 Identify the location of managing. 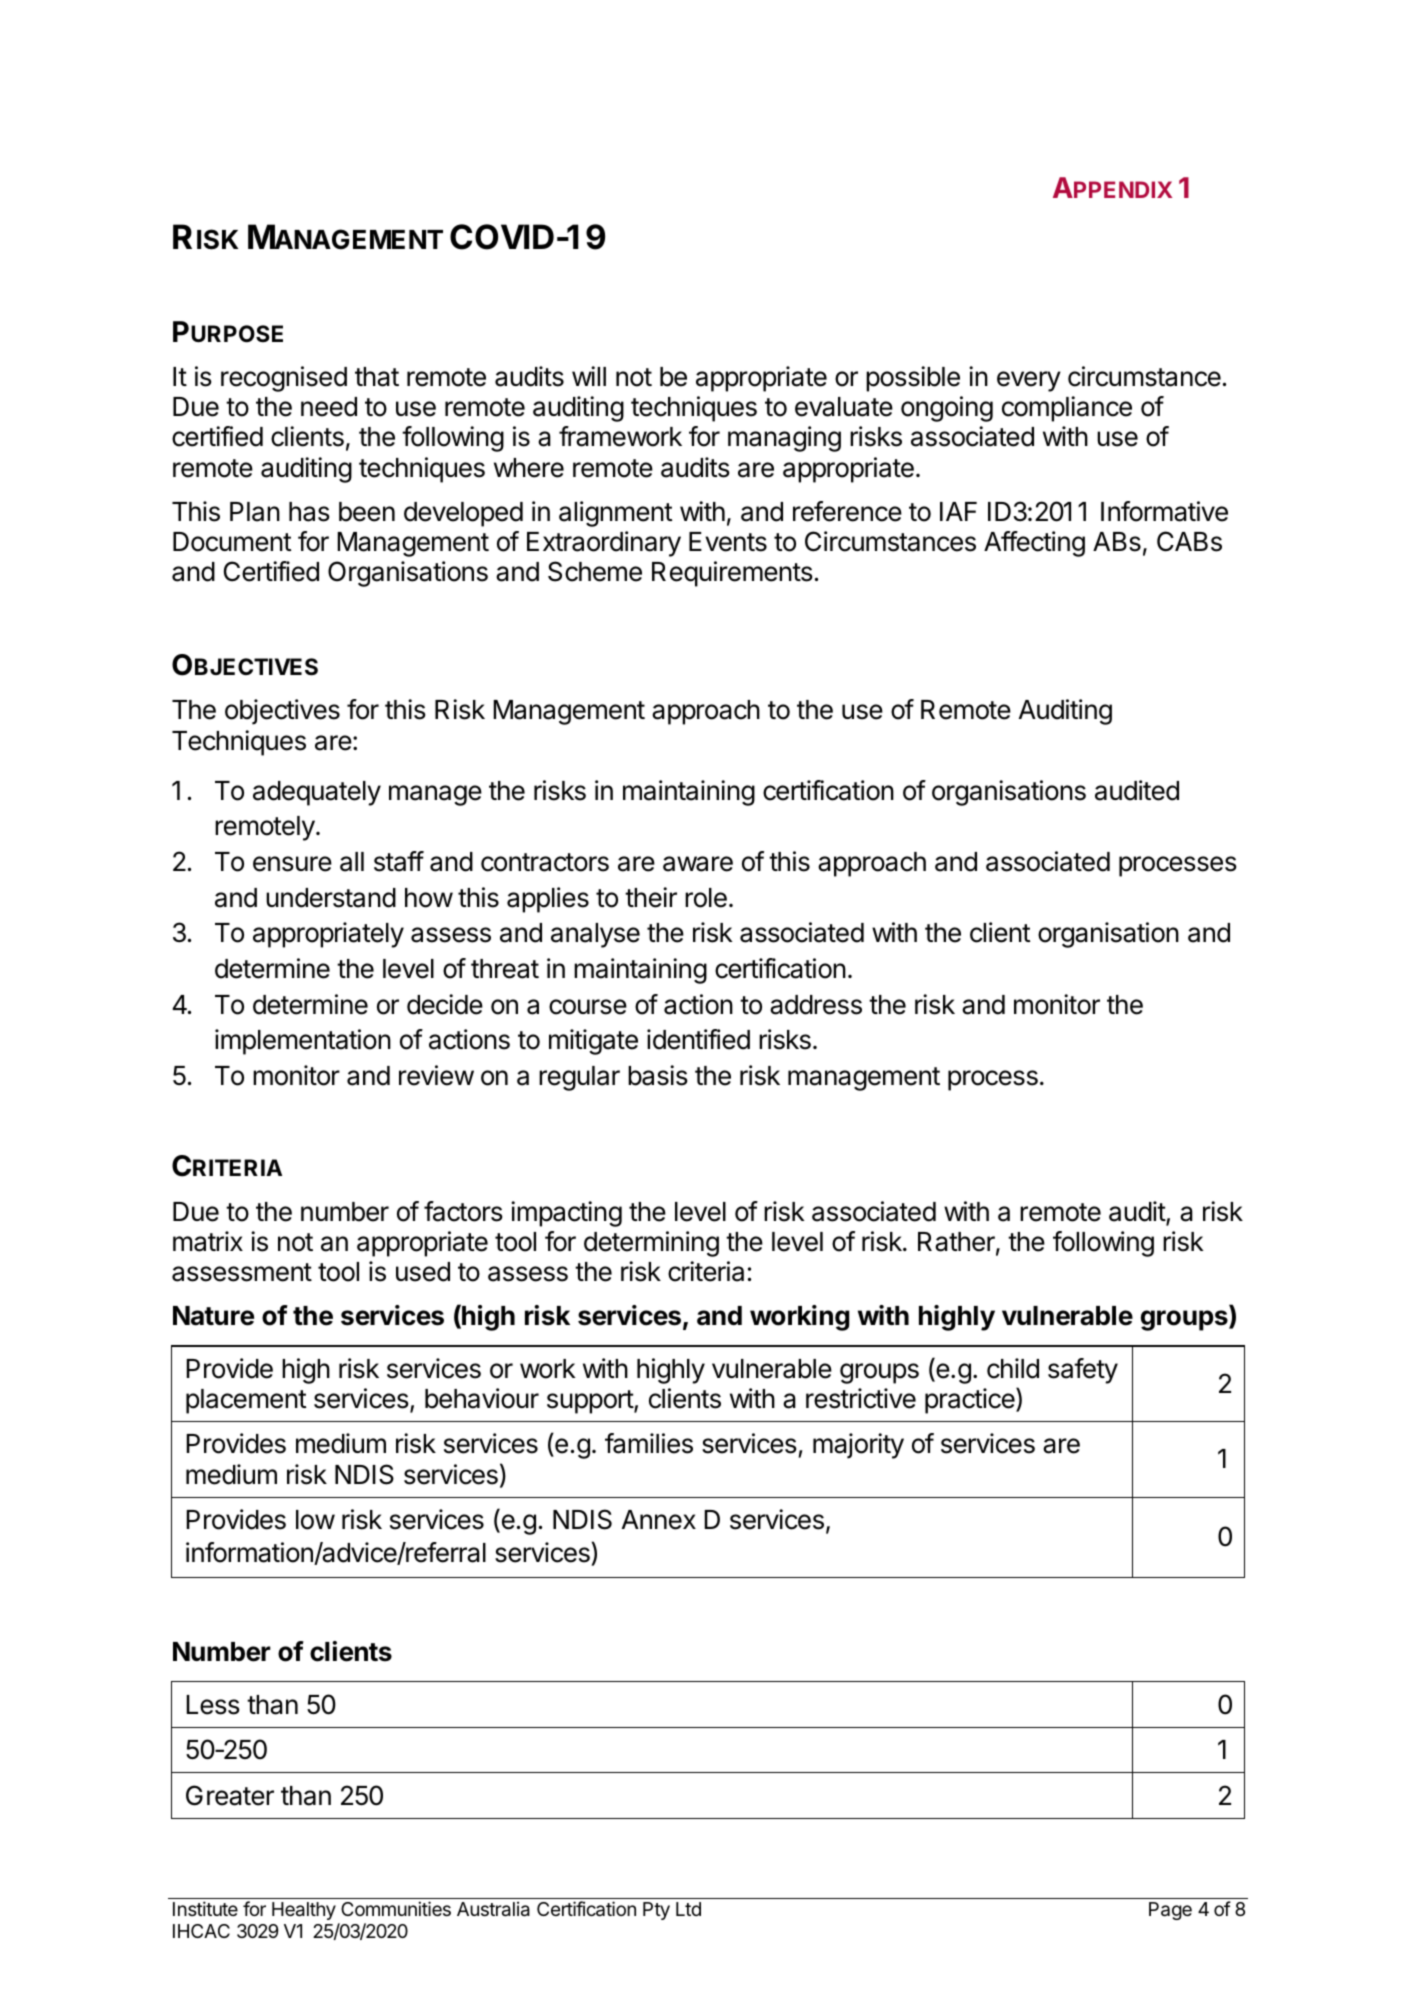
(784, 439).
